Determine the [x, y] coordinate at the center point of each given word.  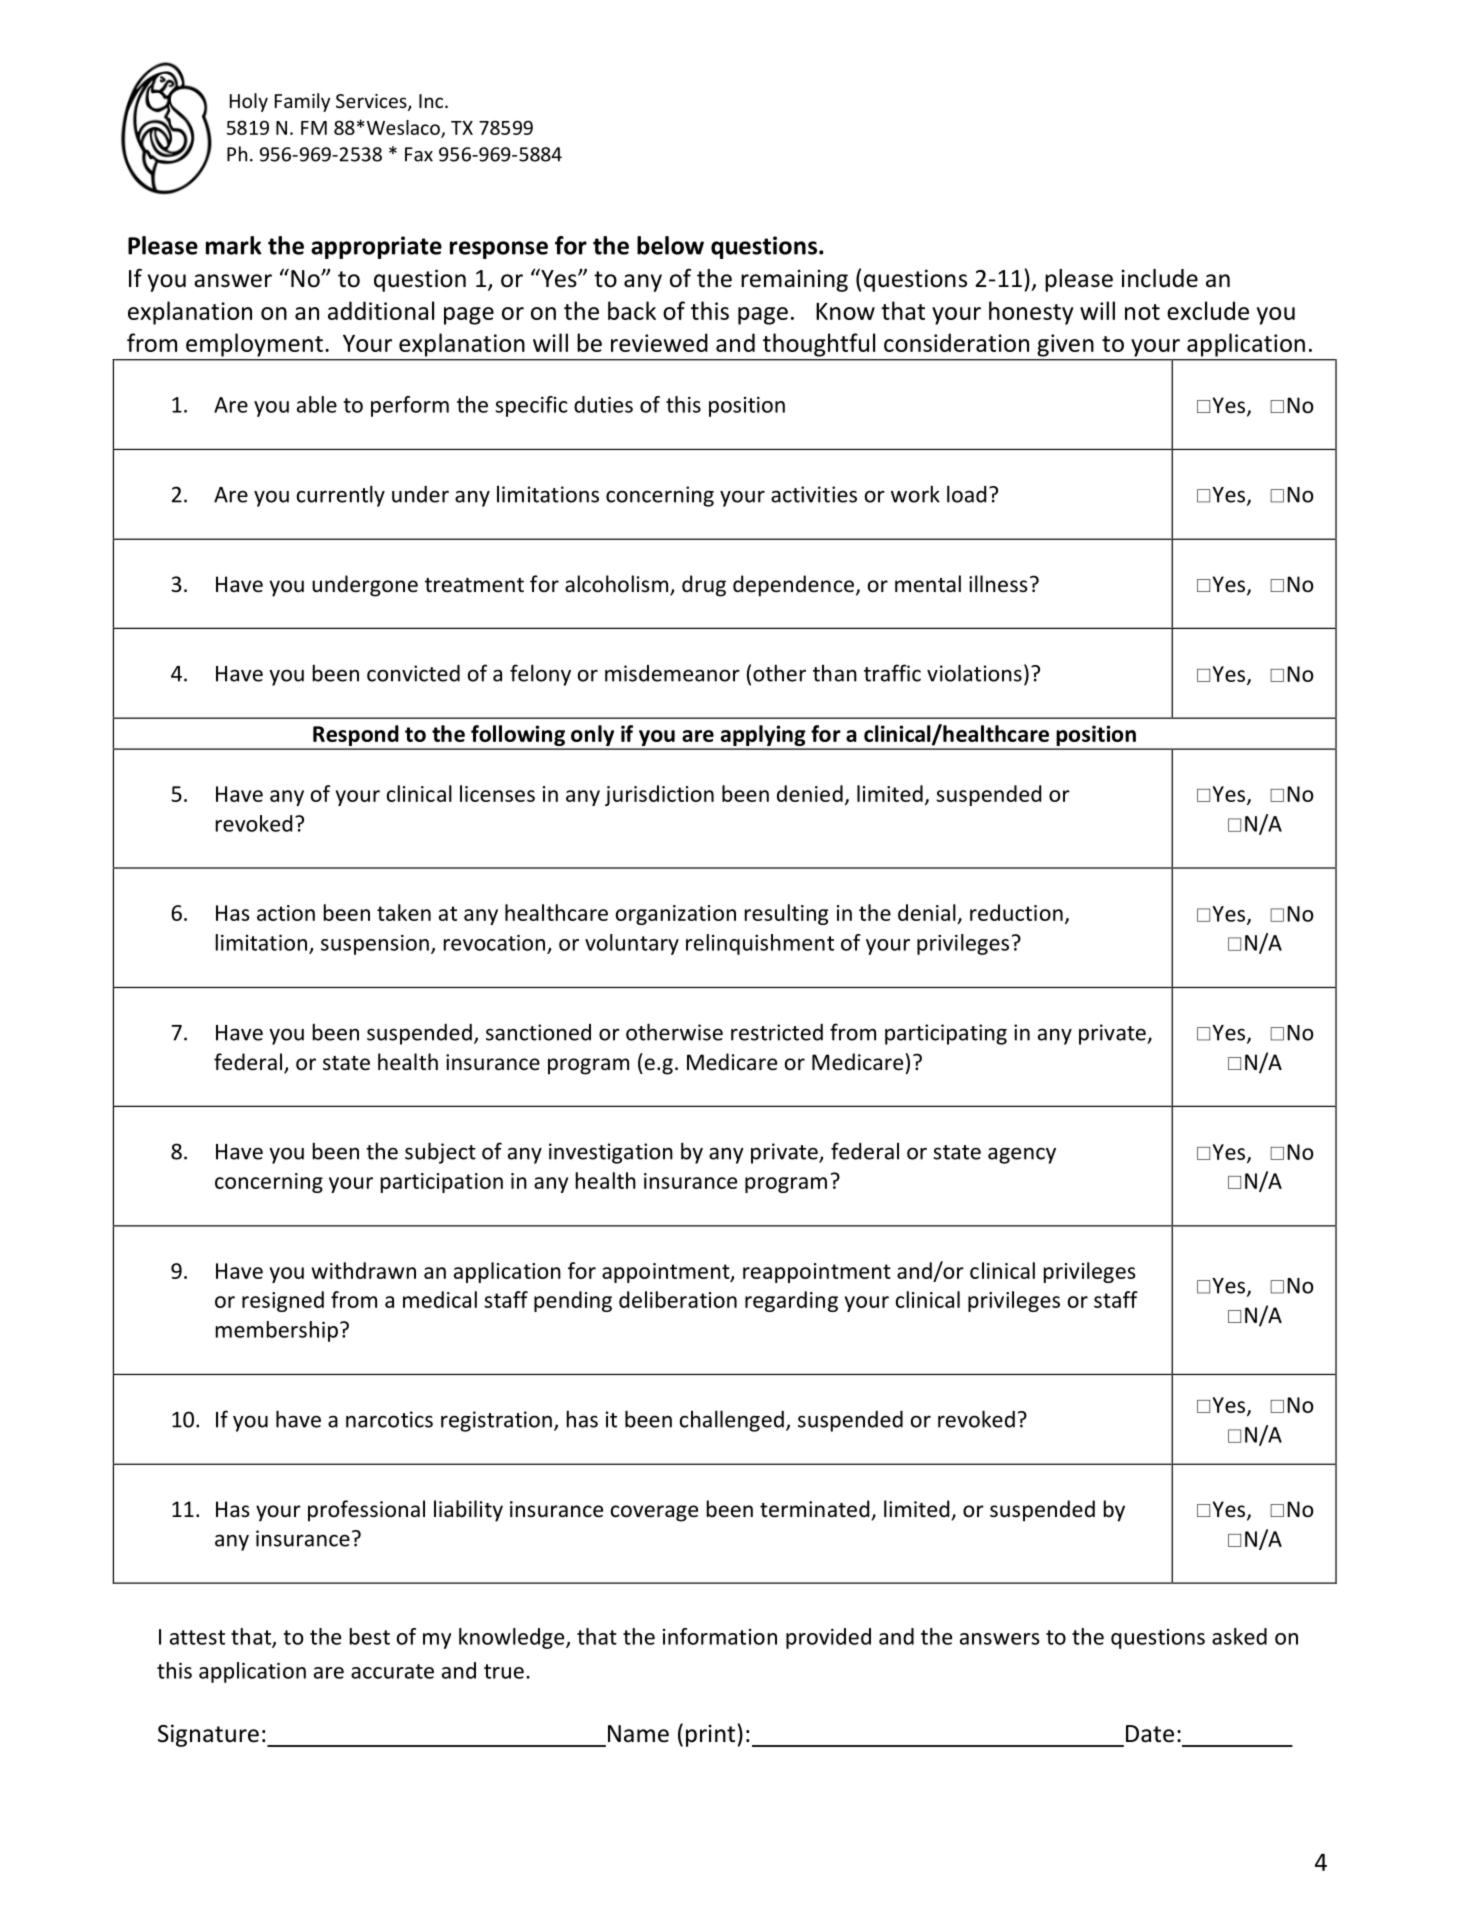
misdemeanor [672, 673]
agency [1022, 1155]
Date [1150, 1734]
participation [442, 1183]
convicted [413, 673]
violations [974, 673]
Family [302, 102]
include [1160, 278]
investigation [611, 1153]
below [670, 245]
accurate [392, 1671]
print [710, 1735]
